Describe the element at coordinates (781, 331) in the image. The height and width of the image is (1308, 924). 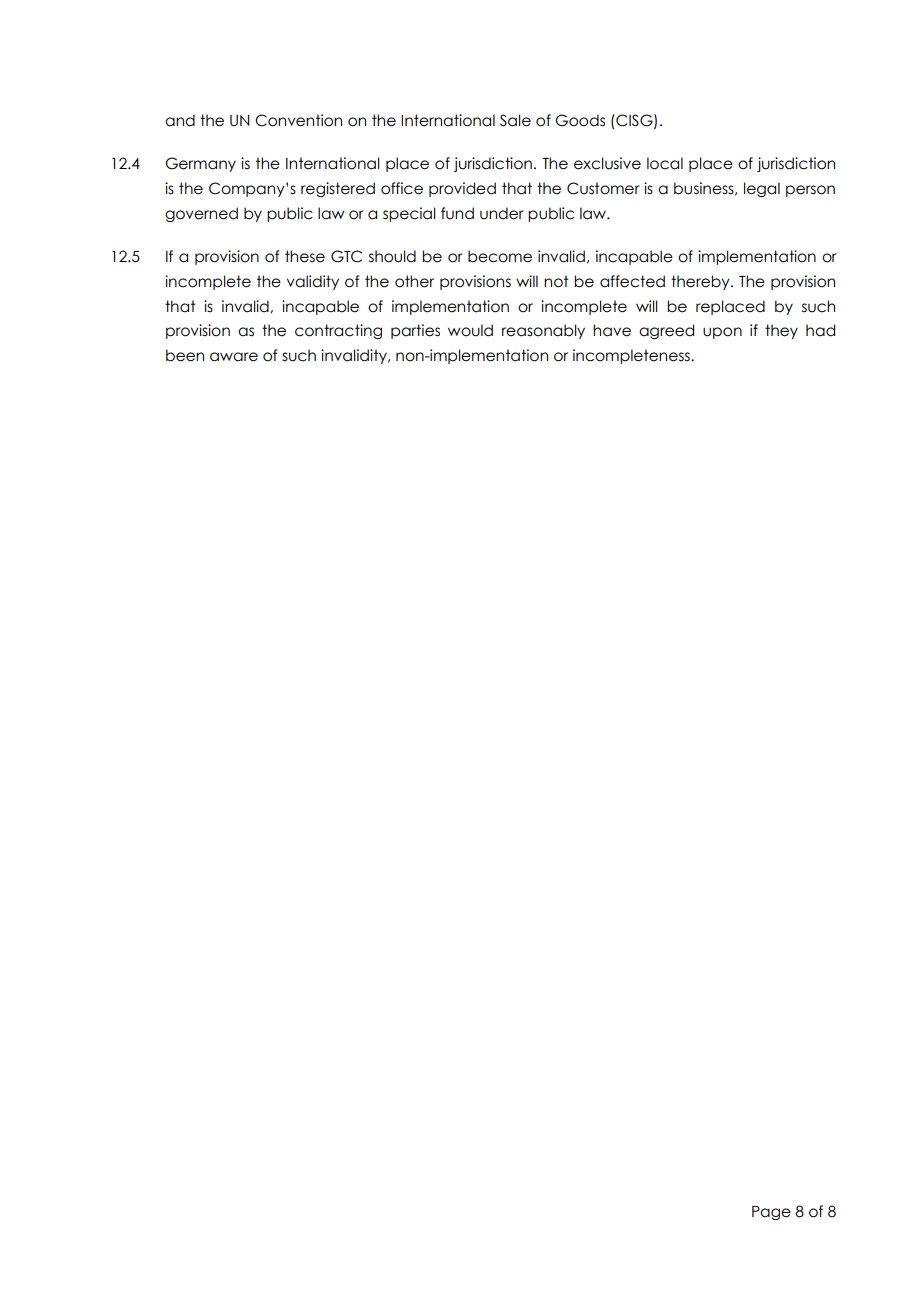
I see `they` at that location.
